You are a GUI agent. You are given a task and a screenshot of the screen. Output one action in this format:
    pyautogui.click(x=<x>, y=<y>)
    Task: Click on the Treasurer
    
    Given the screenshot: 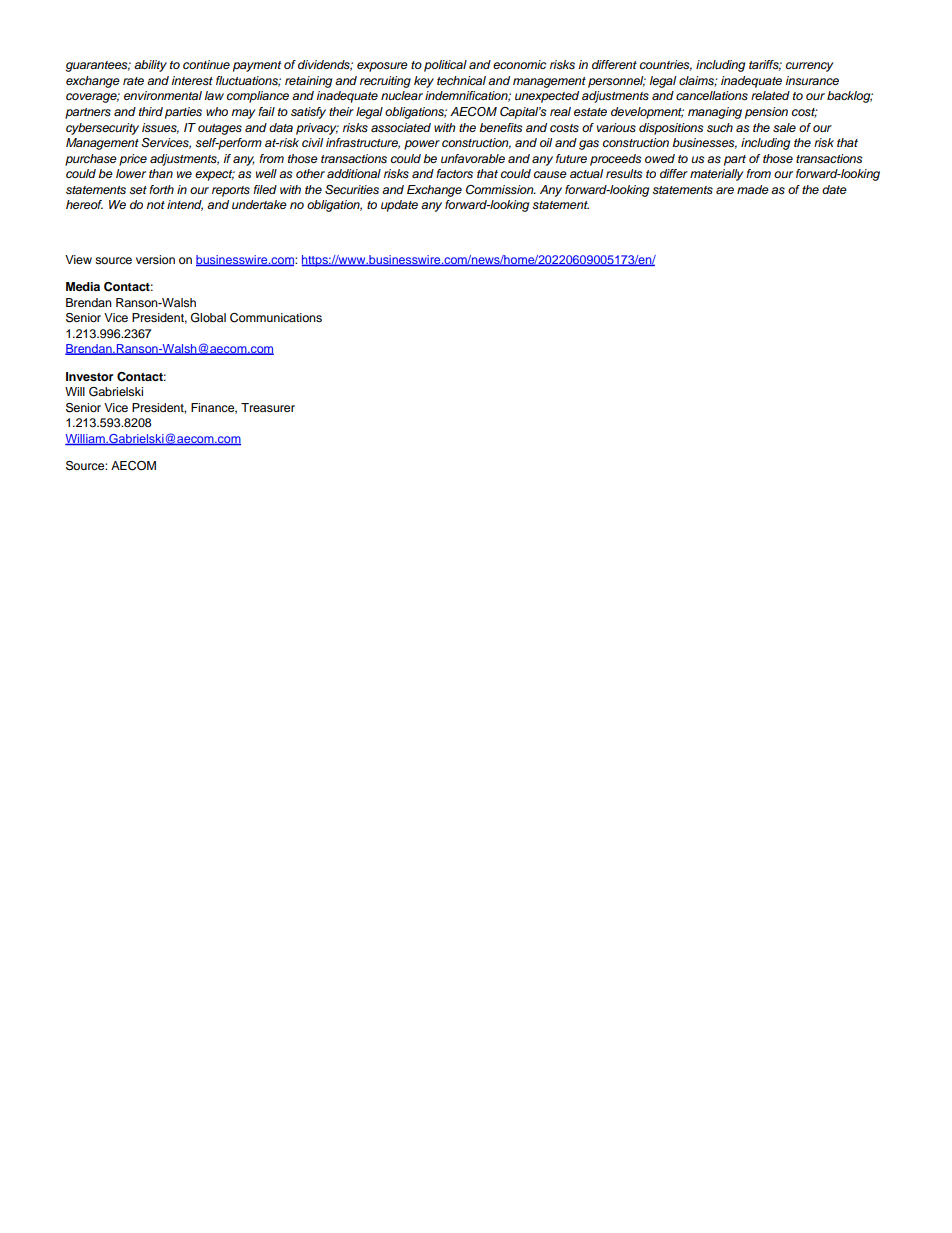 What is the action you would take?
    pyautogui.click(x=268, y=407)
